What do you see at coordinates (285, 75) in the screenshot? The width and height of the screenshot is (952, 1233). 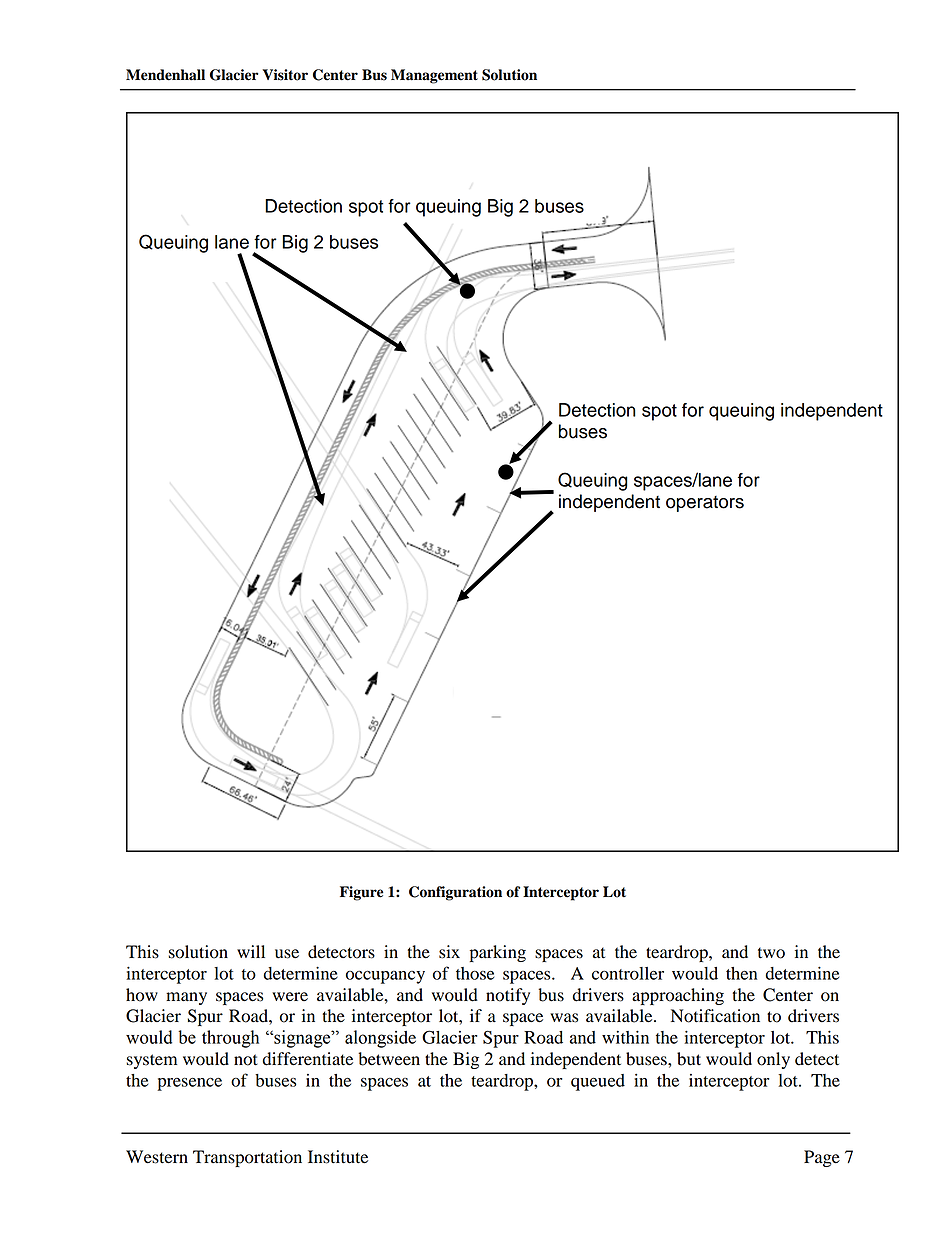 I see `Visitor` at bounding box center [285, 75].
